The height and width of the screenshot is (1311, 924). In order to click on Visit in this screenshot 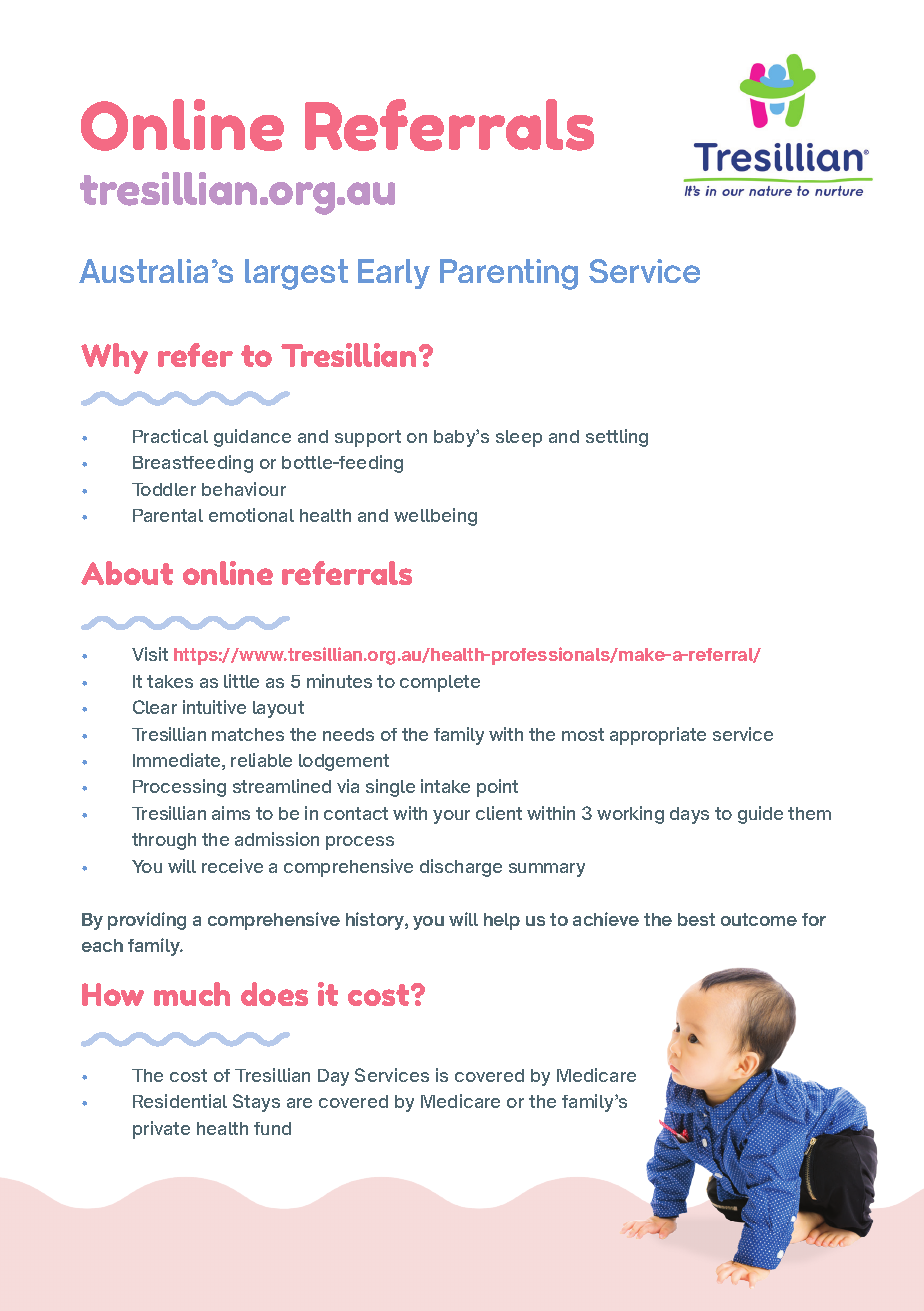, I will do `click(150, 654)`.
